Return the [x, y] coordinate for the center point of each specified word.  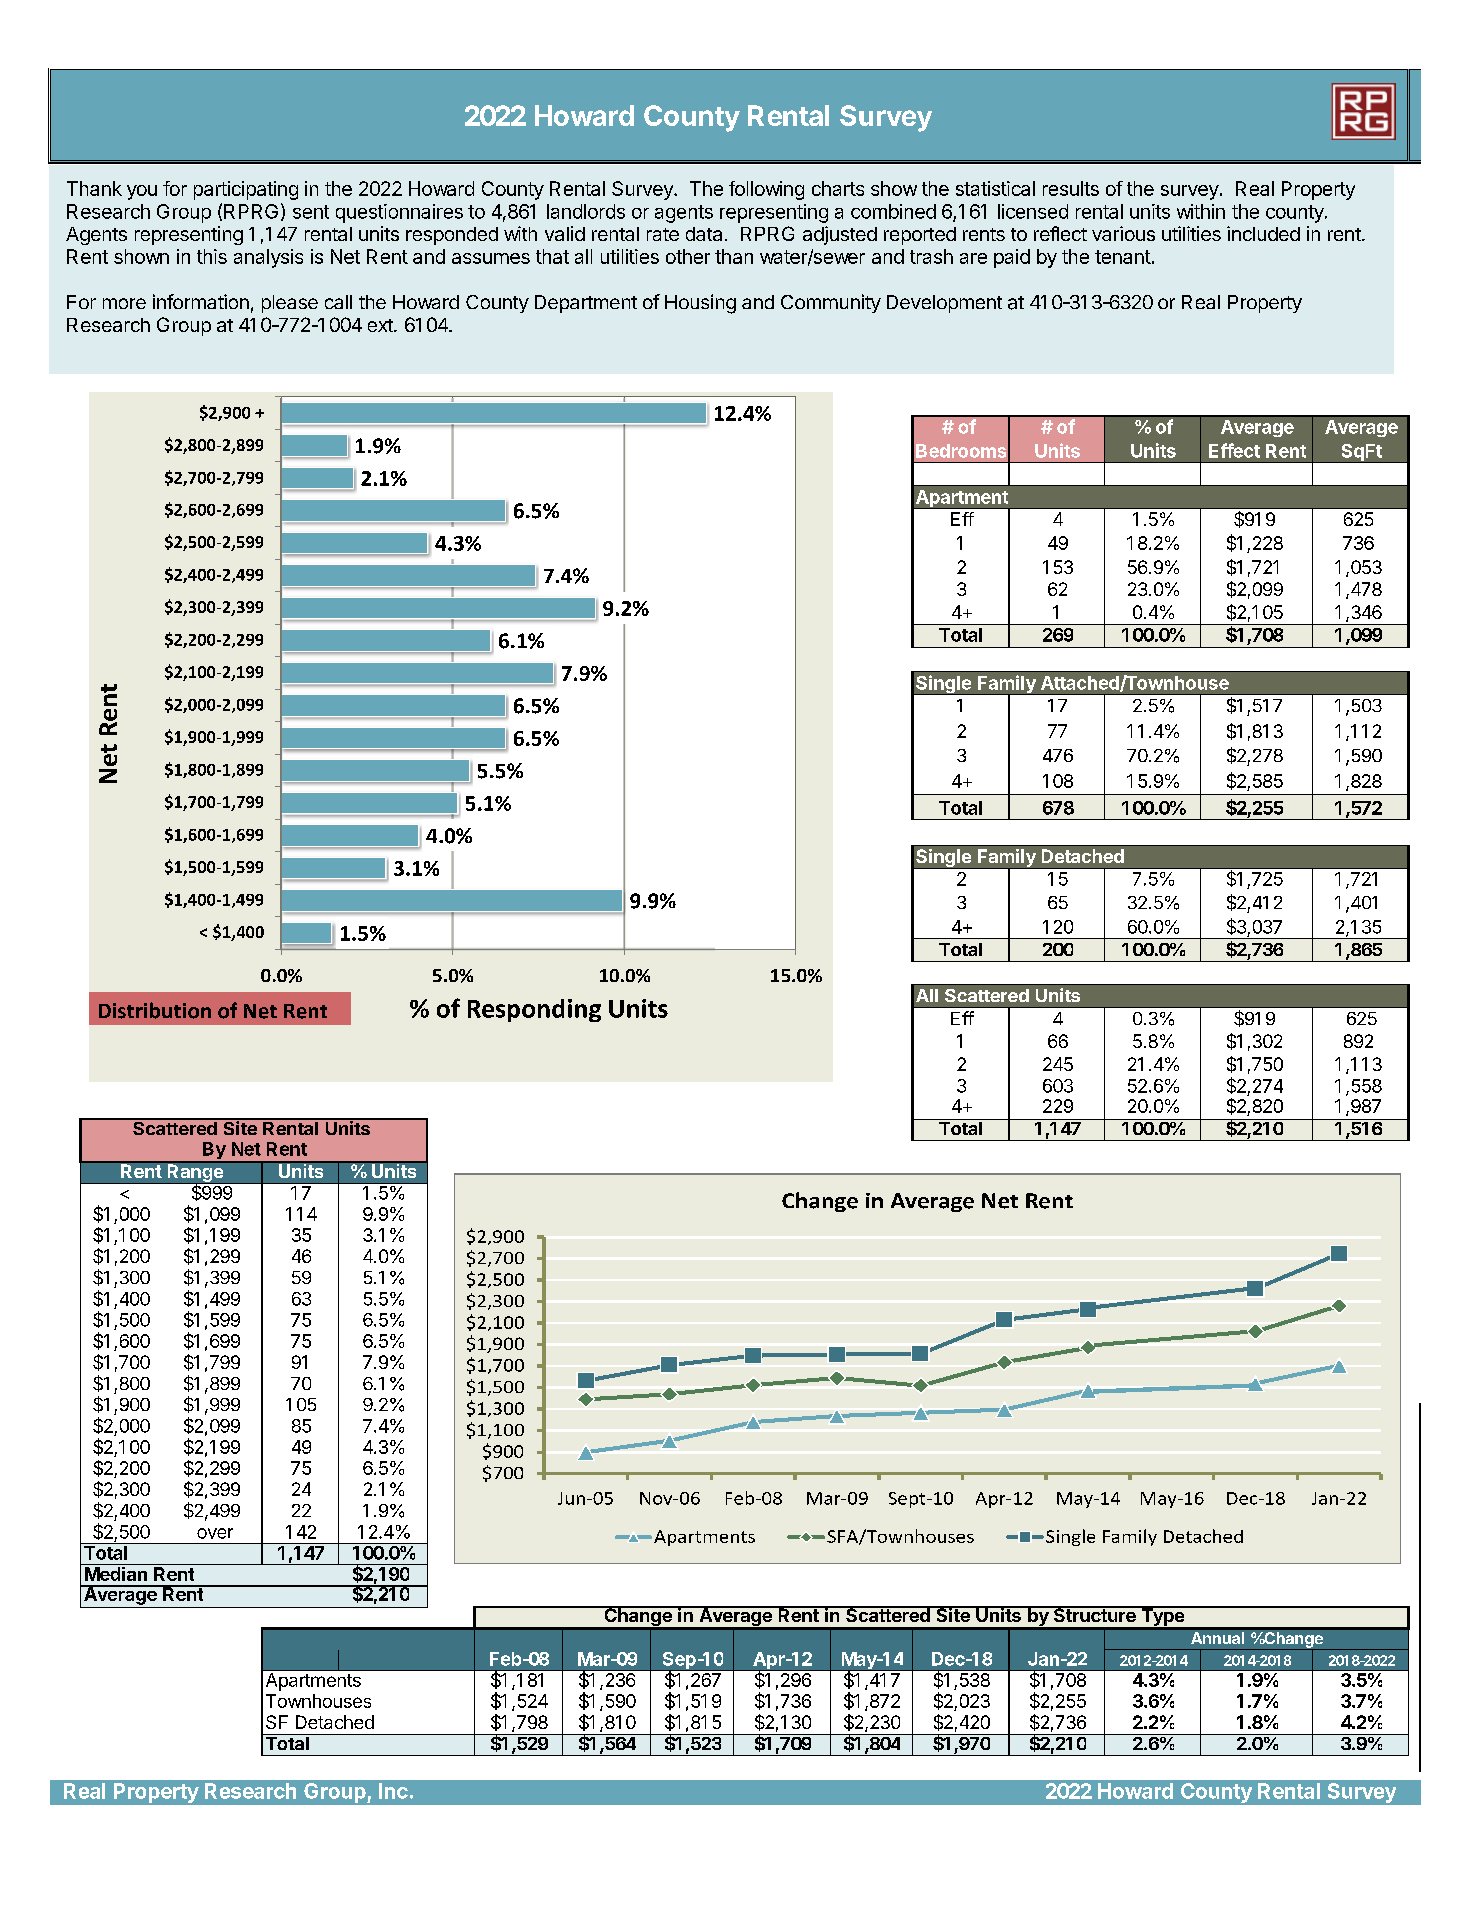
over [215, 1533]
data [704, 234]
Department [586, 304]
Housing [700, 304]
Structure [1095, 1614]
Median [116, 1574]
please [290, 304]
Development [944, 304]
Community [831, 303]
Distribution [155, 1010]
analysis [268, 258]
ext [381, 325]
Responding [534, 1010]
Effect [1234, 450]
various [1123, 233]
